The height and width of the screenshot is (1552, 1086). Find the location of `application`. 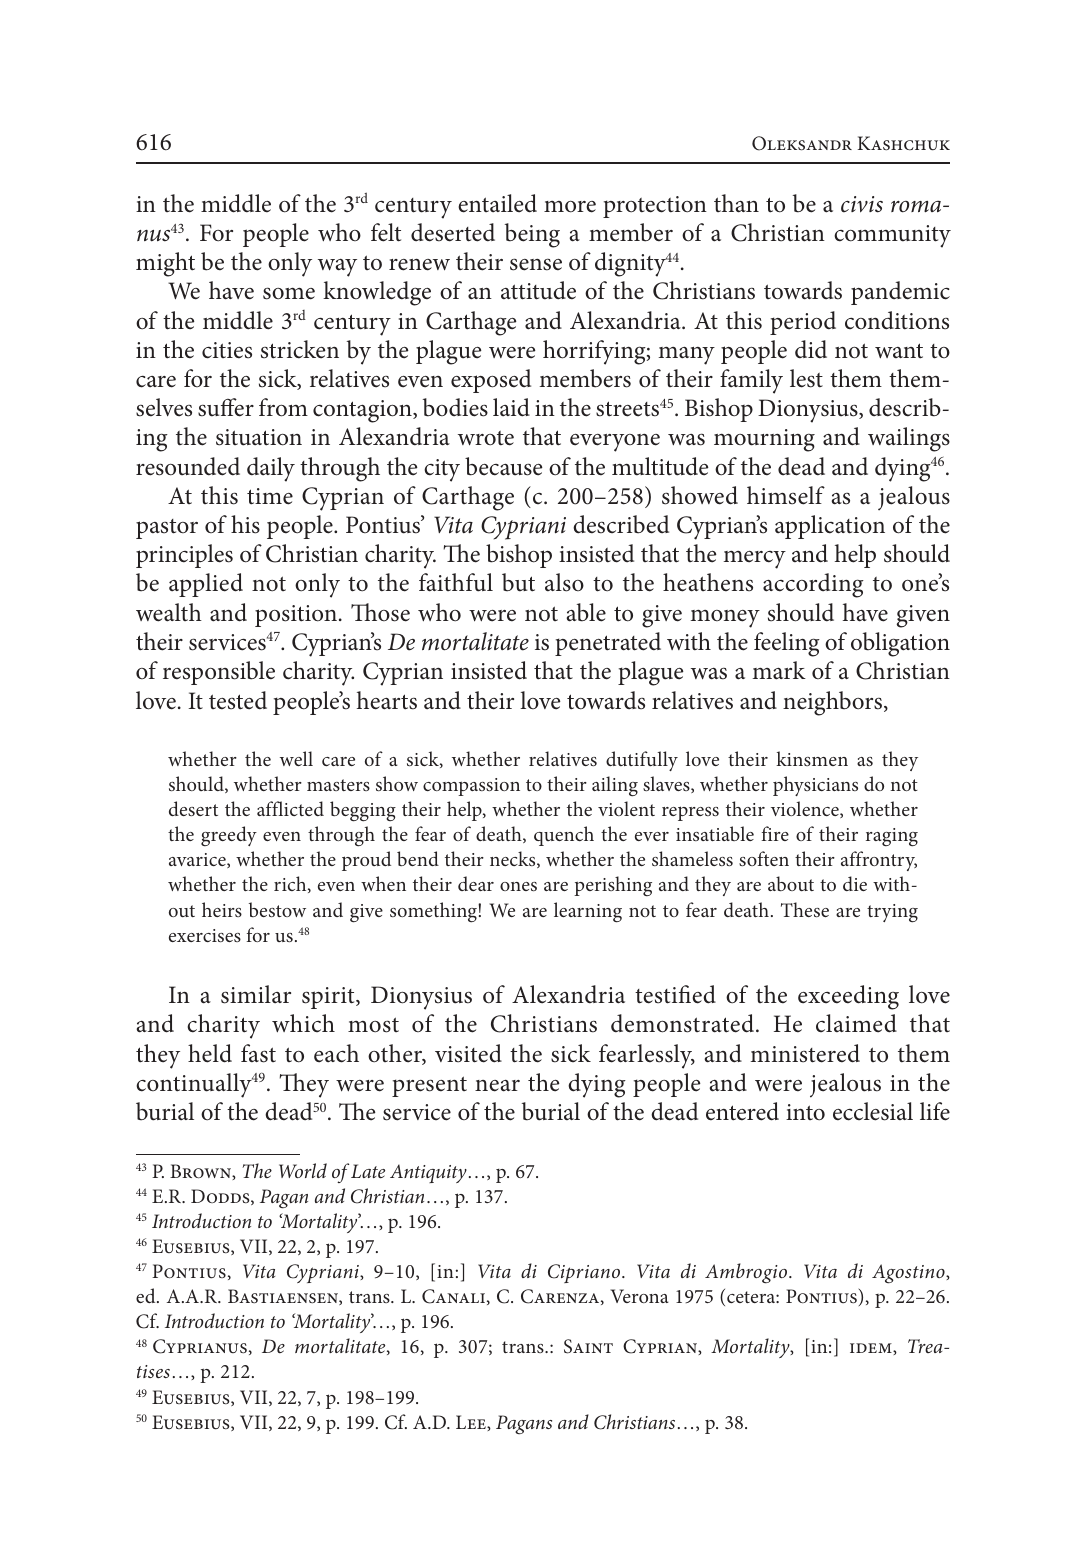

application is located at coordinates (830, 527).
